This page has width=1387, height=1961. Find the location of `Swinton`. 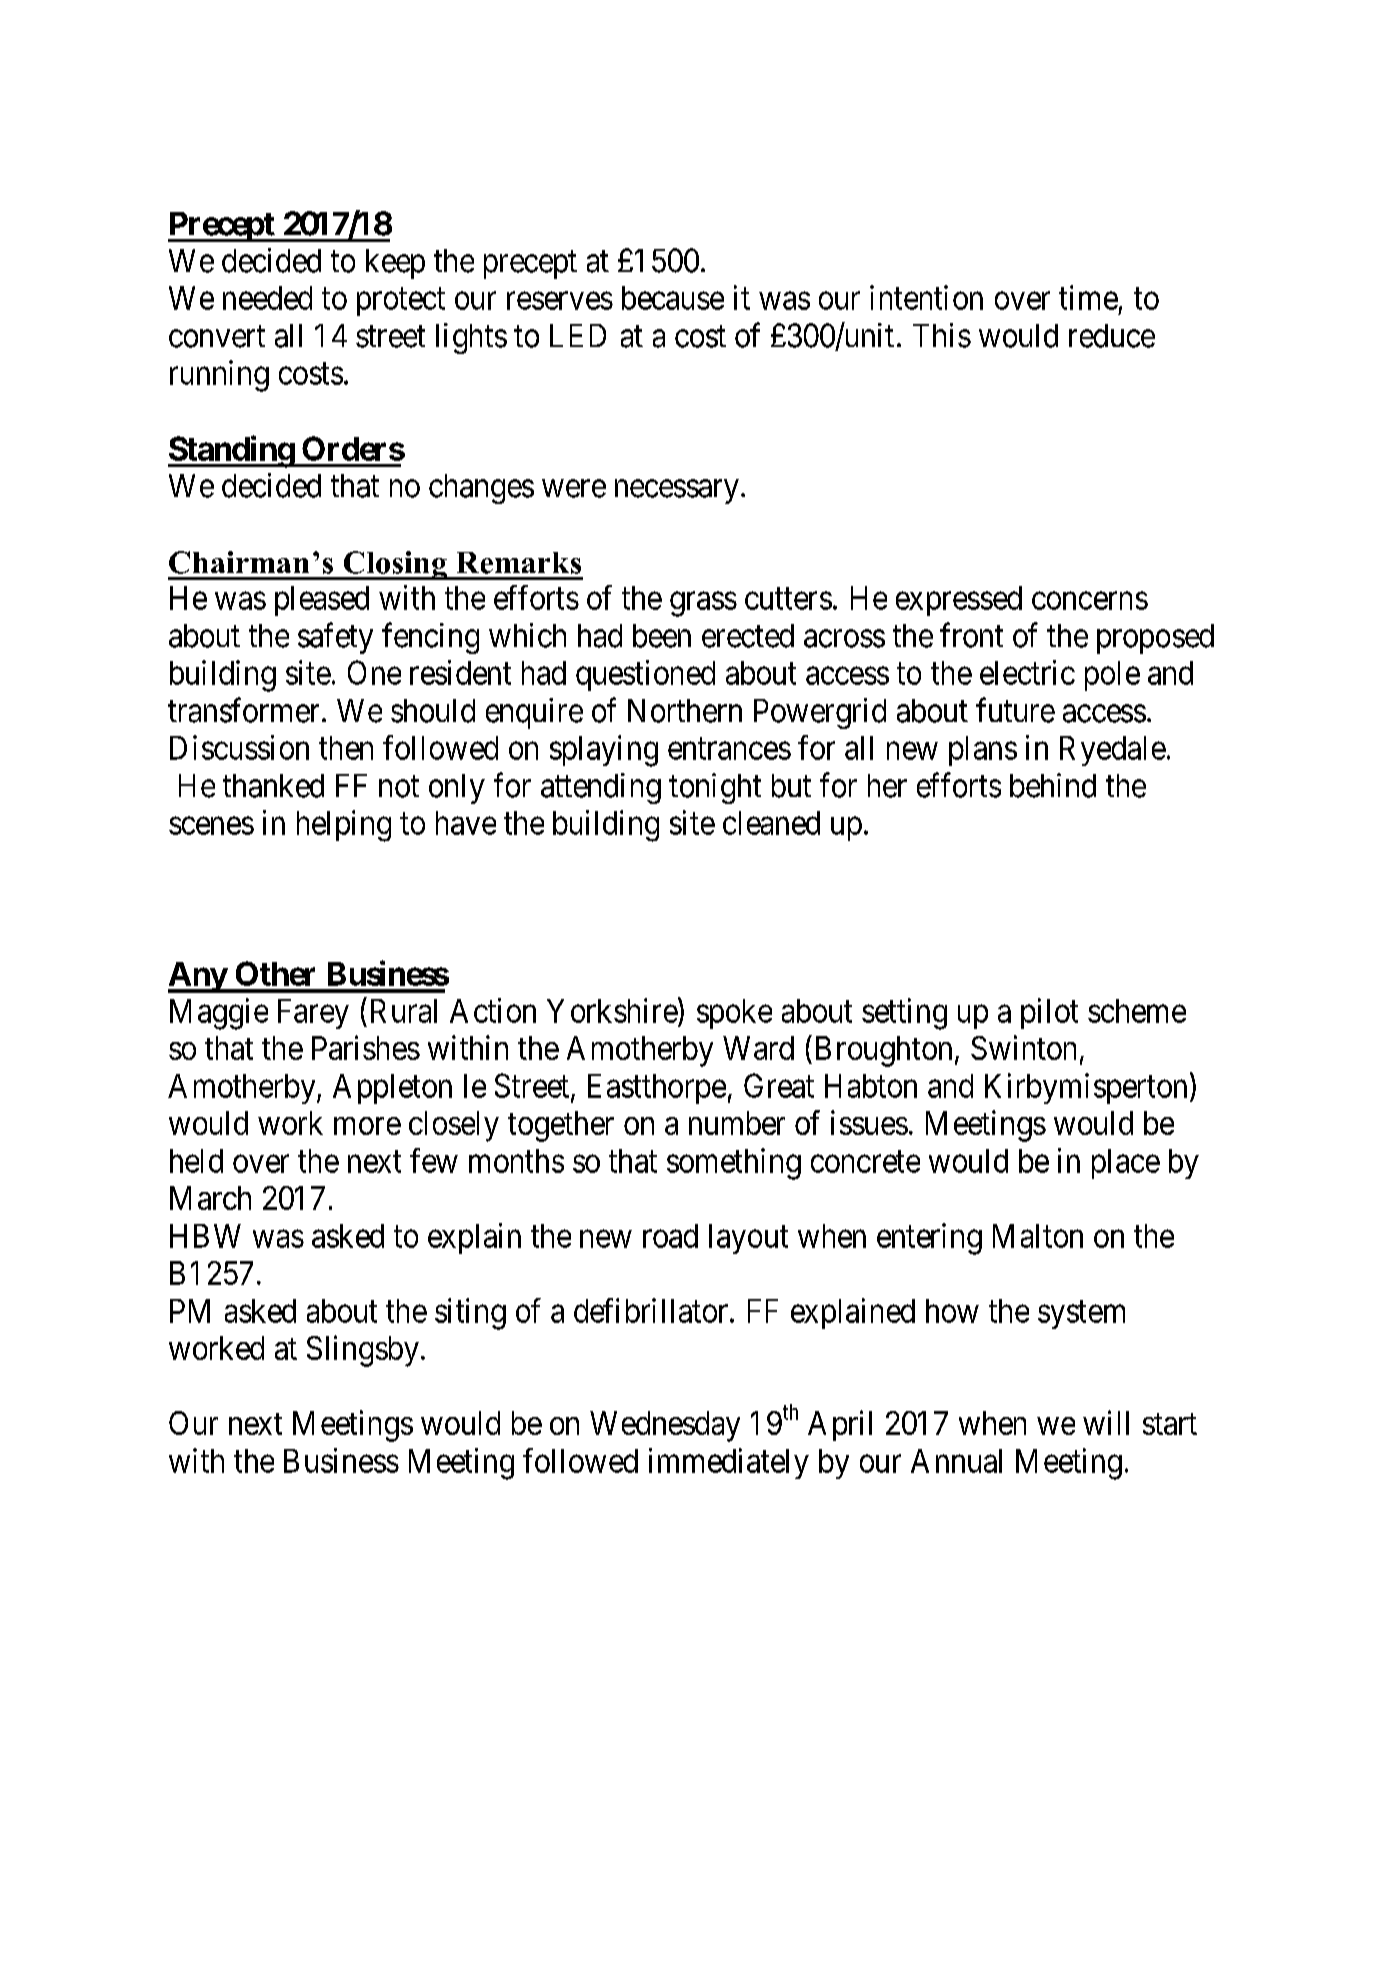

Swinton is located at coordinates (1023, 1047).
